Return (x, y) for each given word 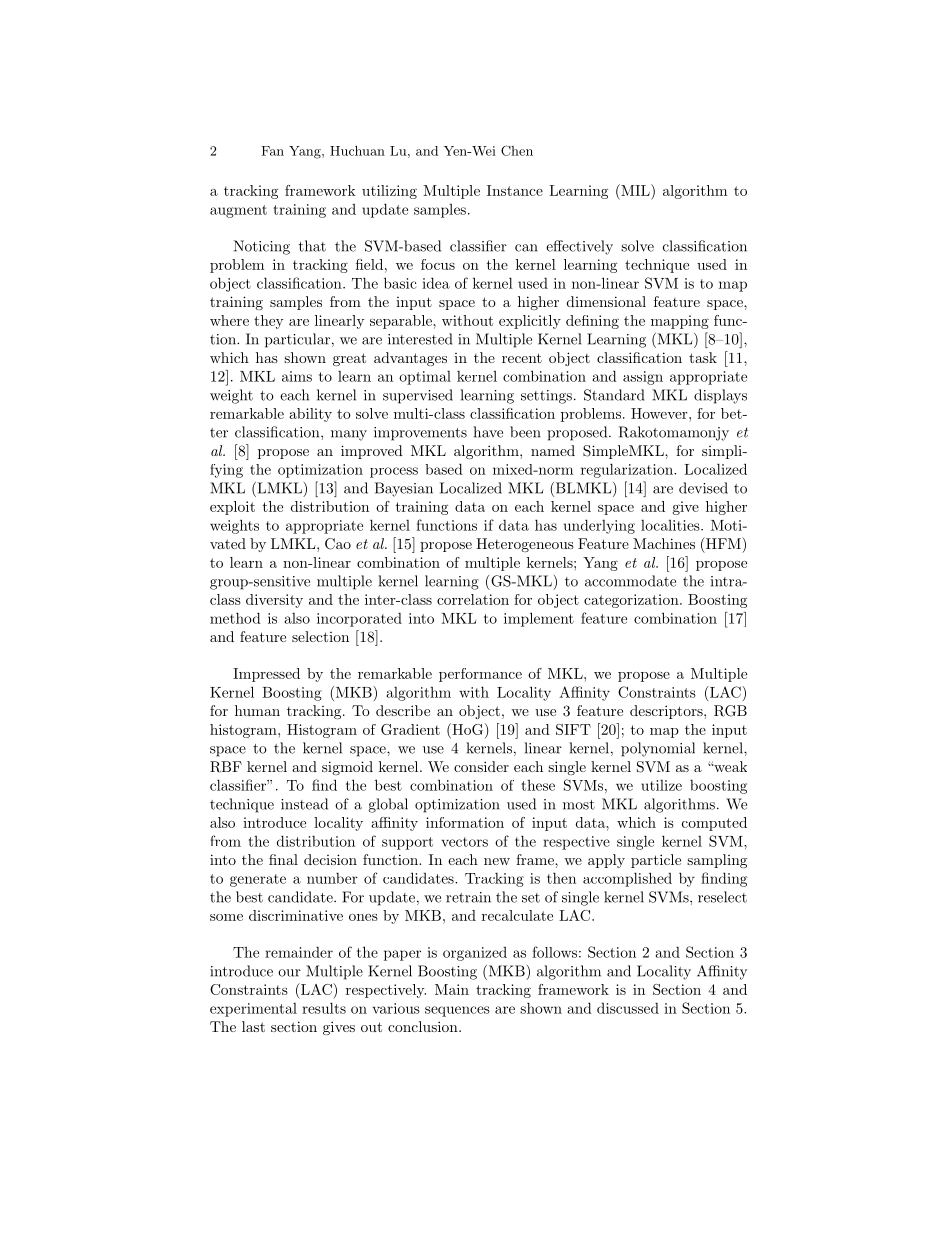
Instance (515, 190)
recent (522, 358)
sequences (457, 1011)
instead (304, 804)
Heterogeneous (525, 545)
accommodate (630, 581)
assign (643, 378)
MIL (635, 190)
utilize (661, 785)
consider (481, 766)
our (289, 973)
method (235, 618)
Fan (272, 151)
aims (297, 376)
